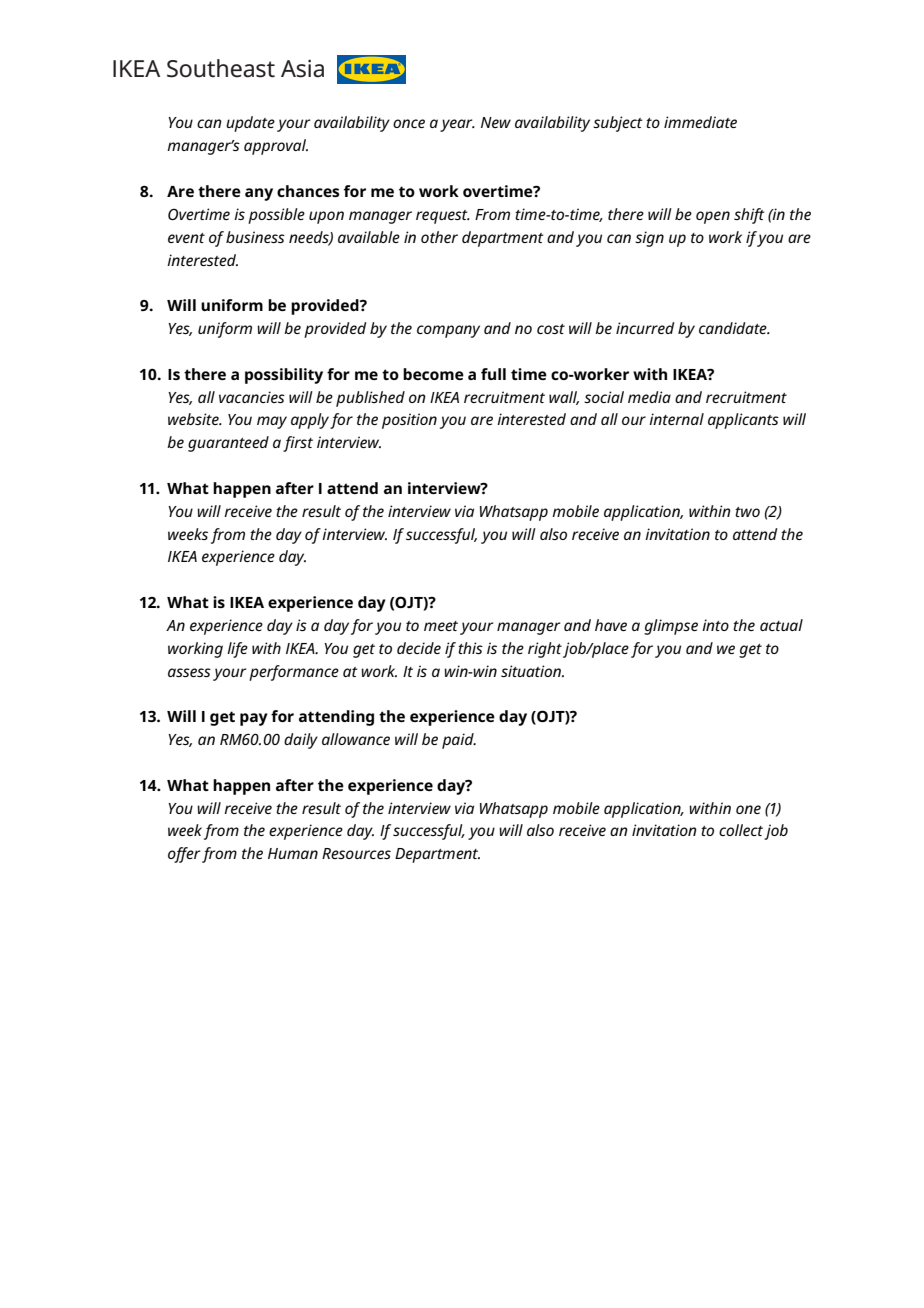  Describe the element at coordinates (250, 124) in the screenshot. I see `update` at that location.
